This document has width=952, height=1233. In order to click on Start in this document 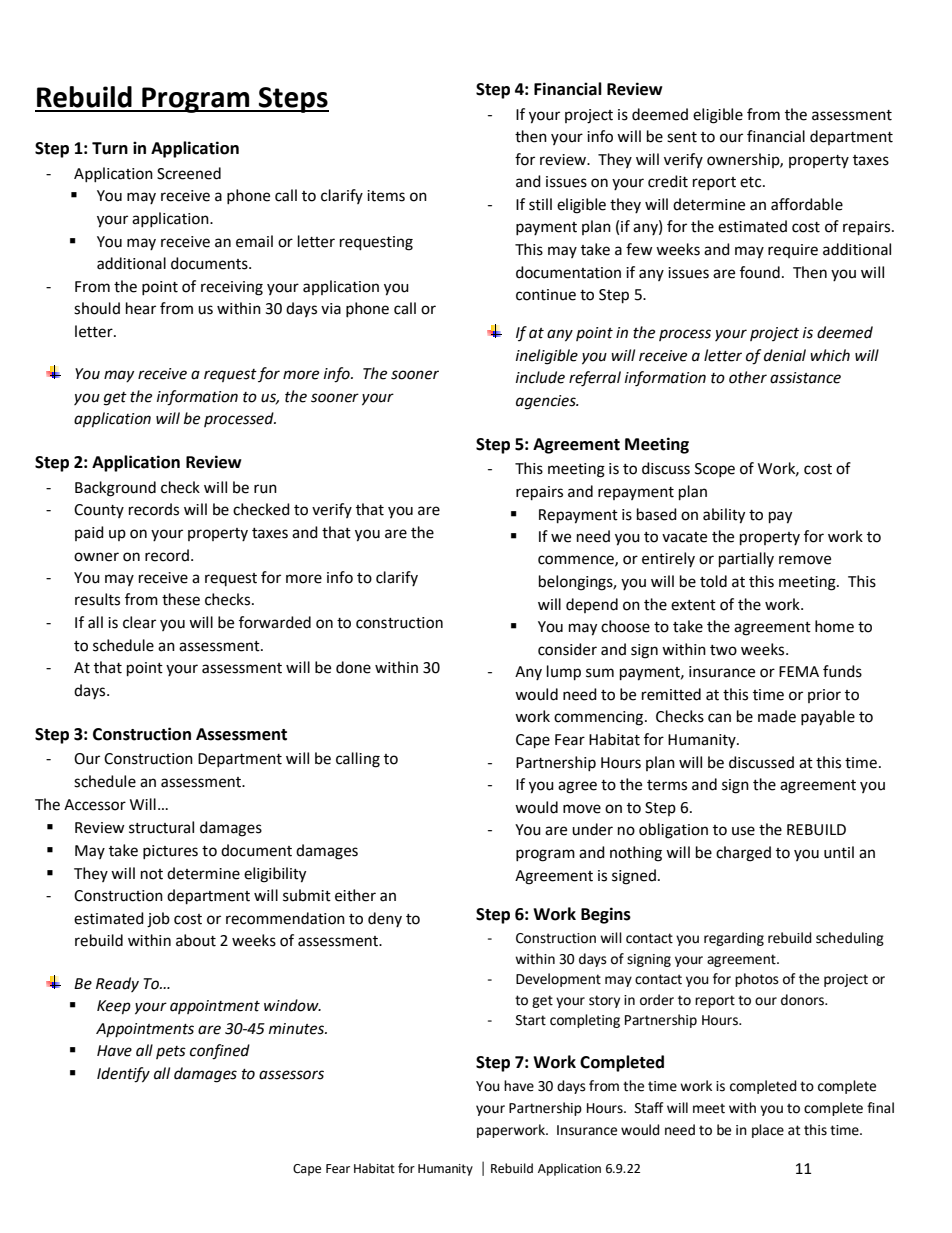, I will do `click(531, 1020)`.
